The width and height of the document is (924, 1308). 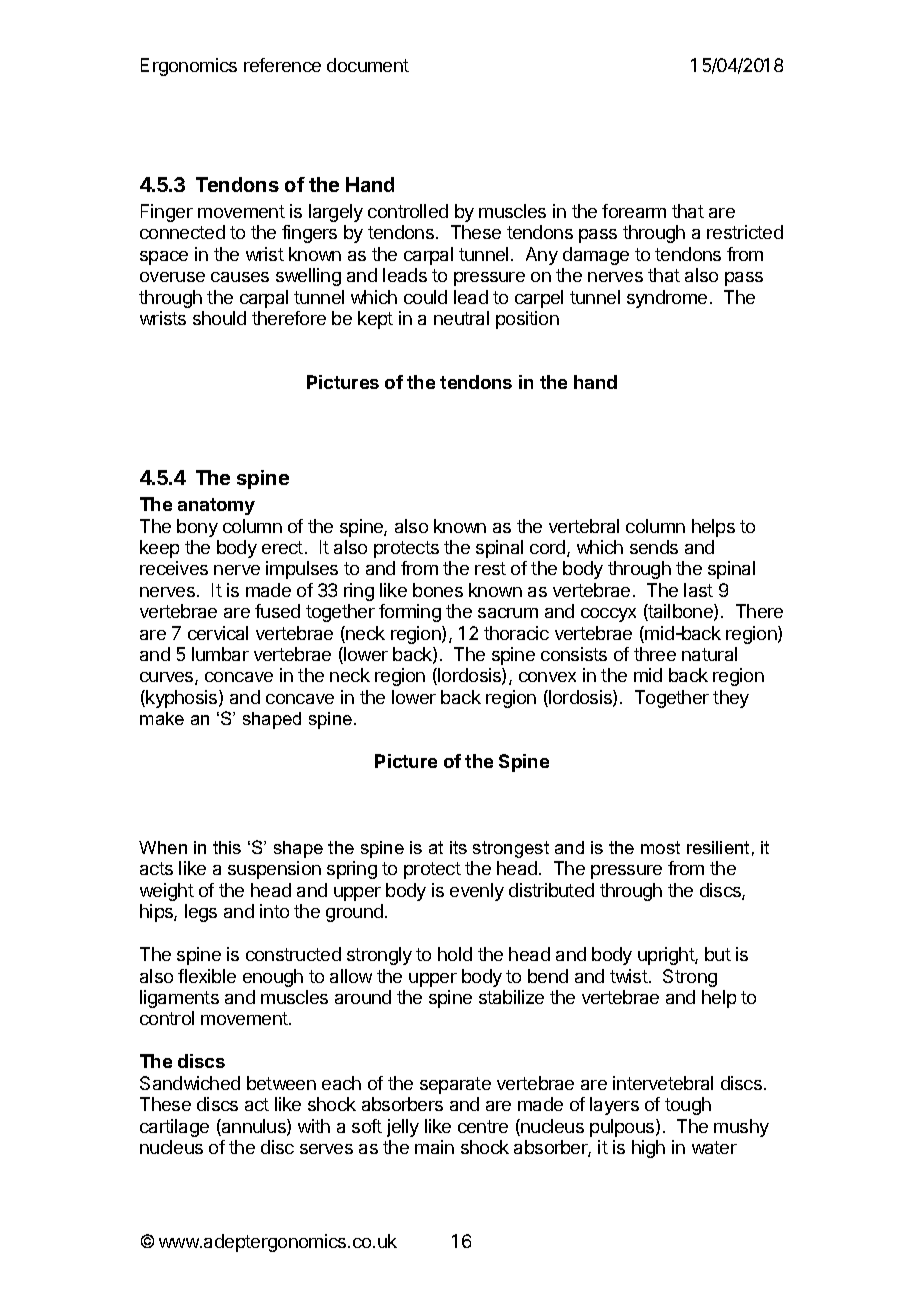 What do you see at coordinates (368, 65) in the document?
I see `document` at bounding box center [368, 65].
